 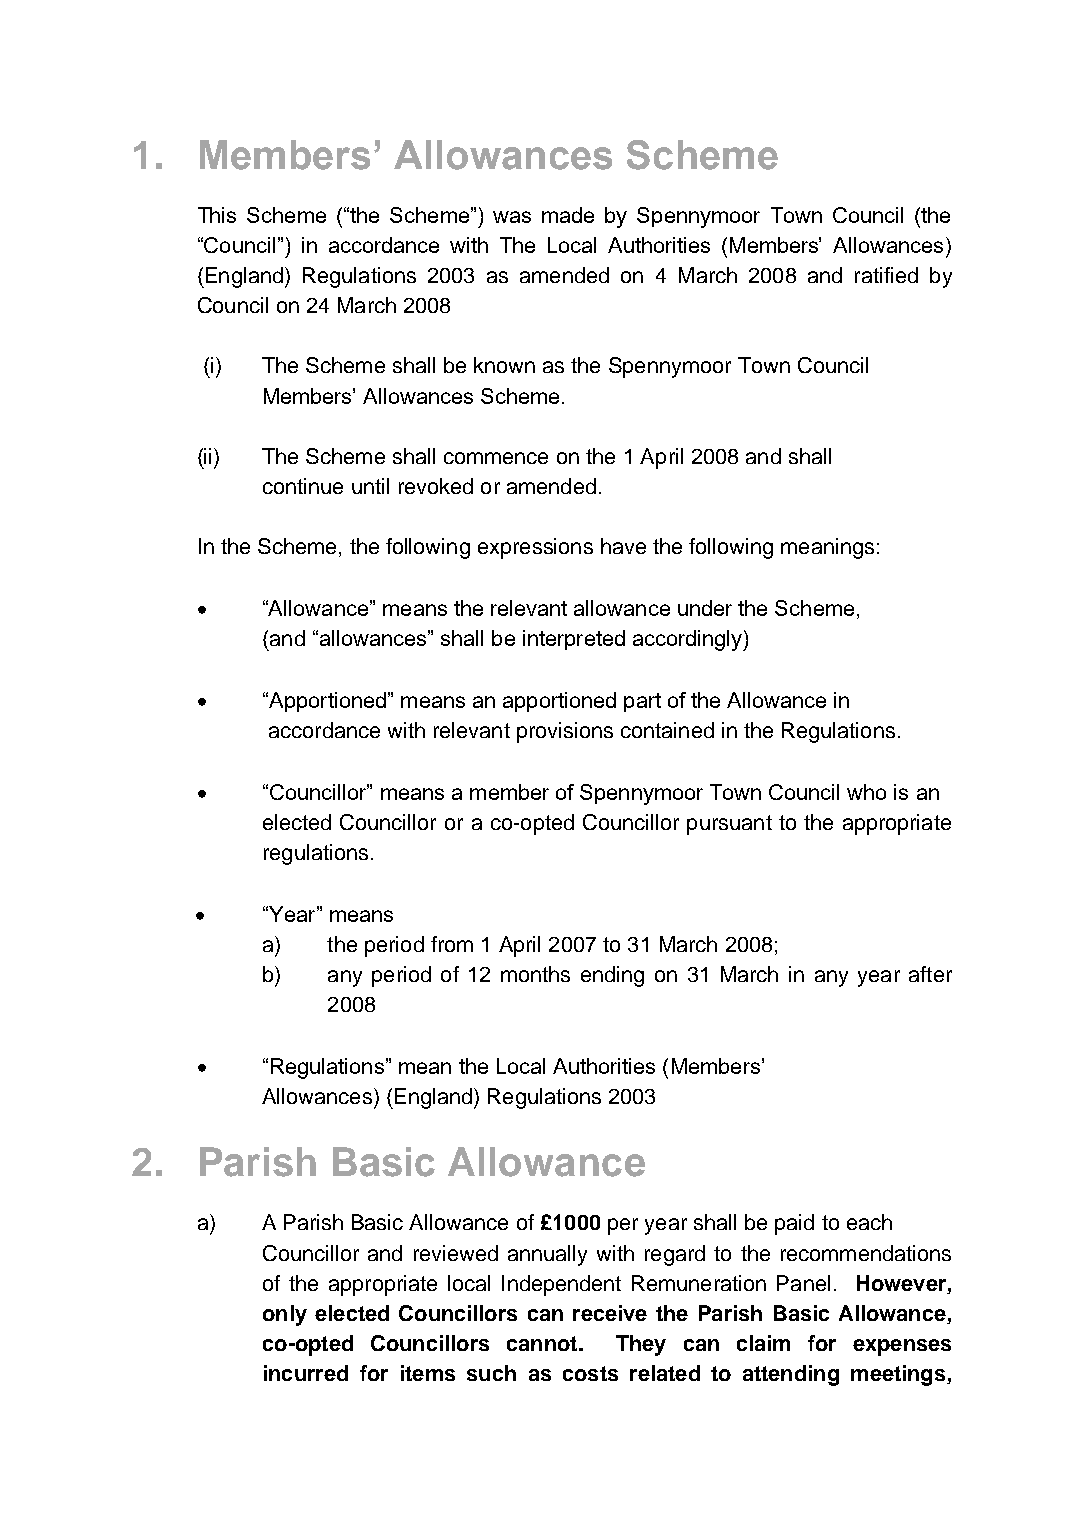 What do you see at coordinates (568, 215) in the page?
I see `made` at bounding box center [568, 215].
